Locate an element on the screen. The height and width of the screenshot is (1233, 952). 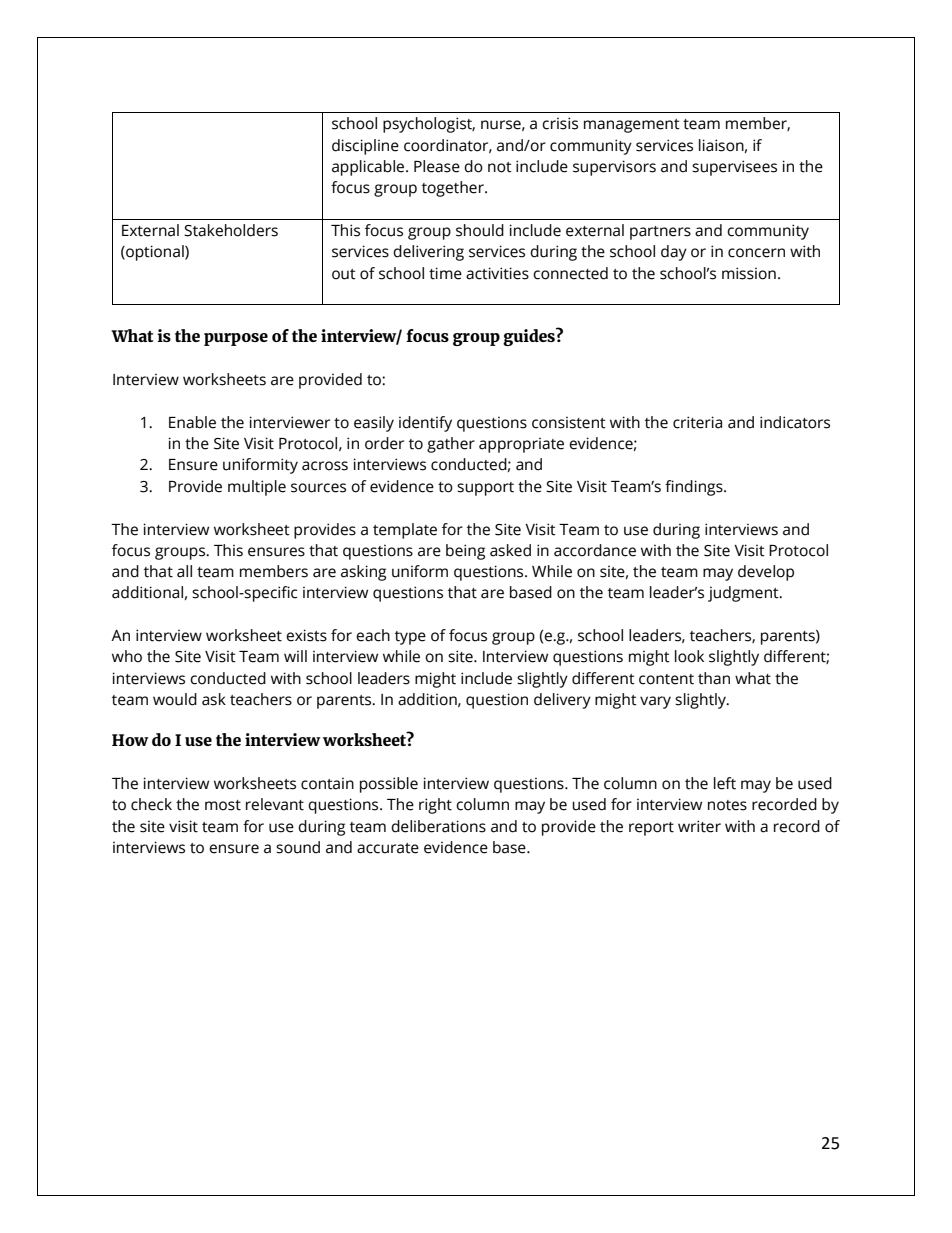
management is located at coordinates (632, 126).
